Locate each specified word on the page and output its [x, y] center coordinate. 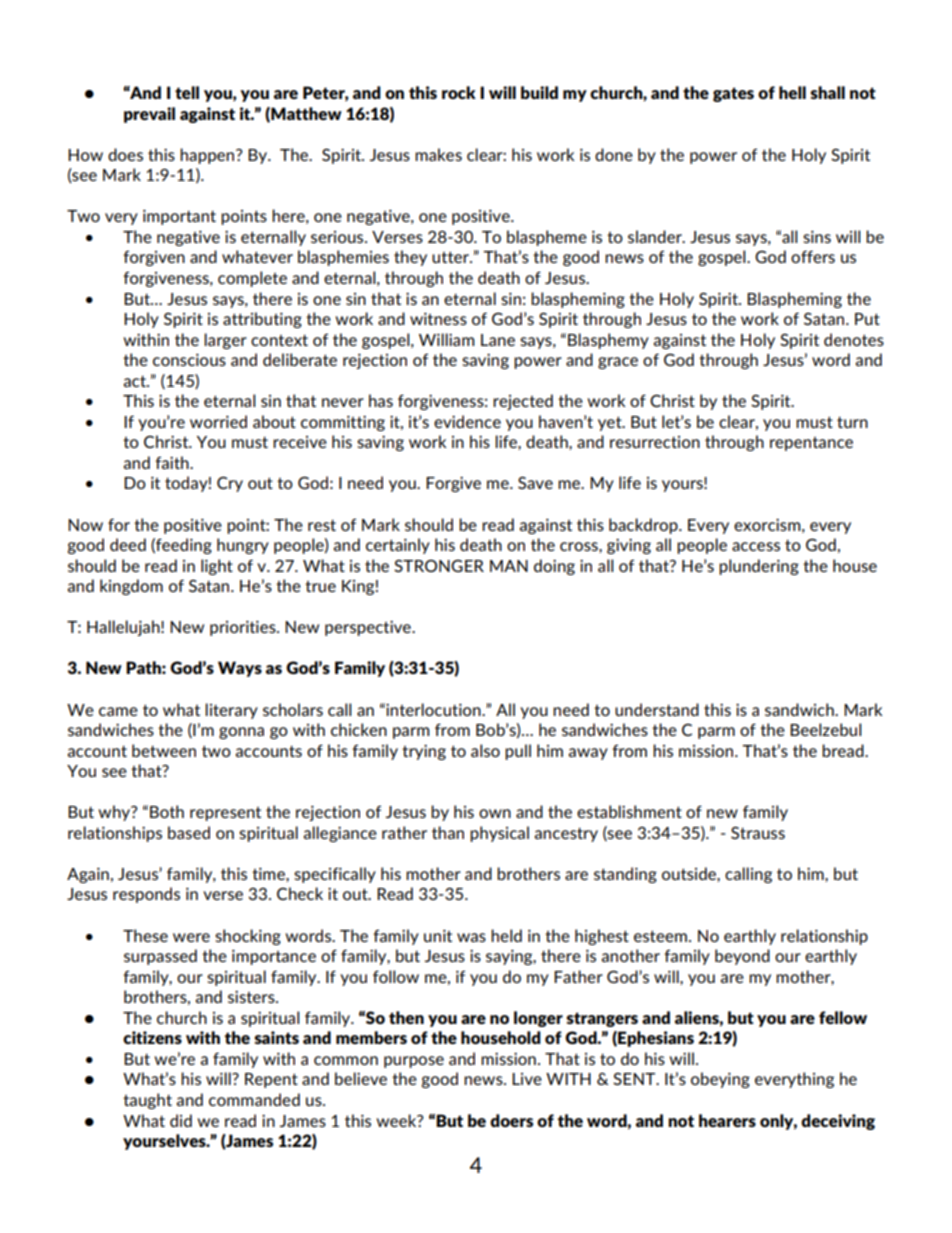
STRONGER [439, 566]
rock [459, 92]
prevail [149, 115]
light [217, 567]
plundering [759, 567]
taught [147, 1101]
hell [792, 92]
